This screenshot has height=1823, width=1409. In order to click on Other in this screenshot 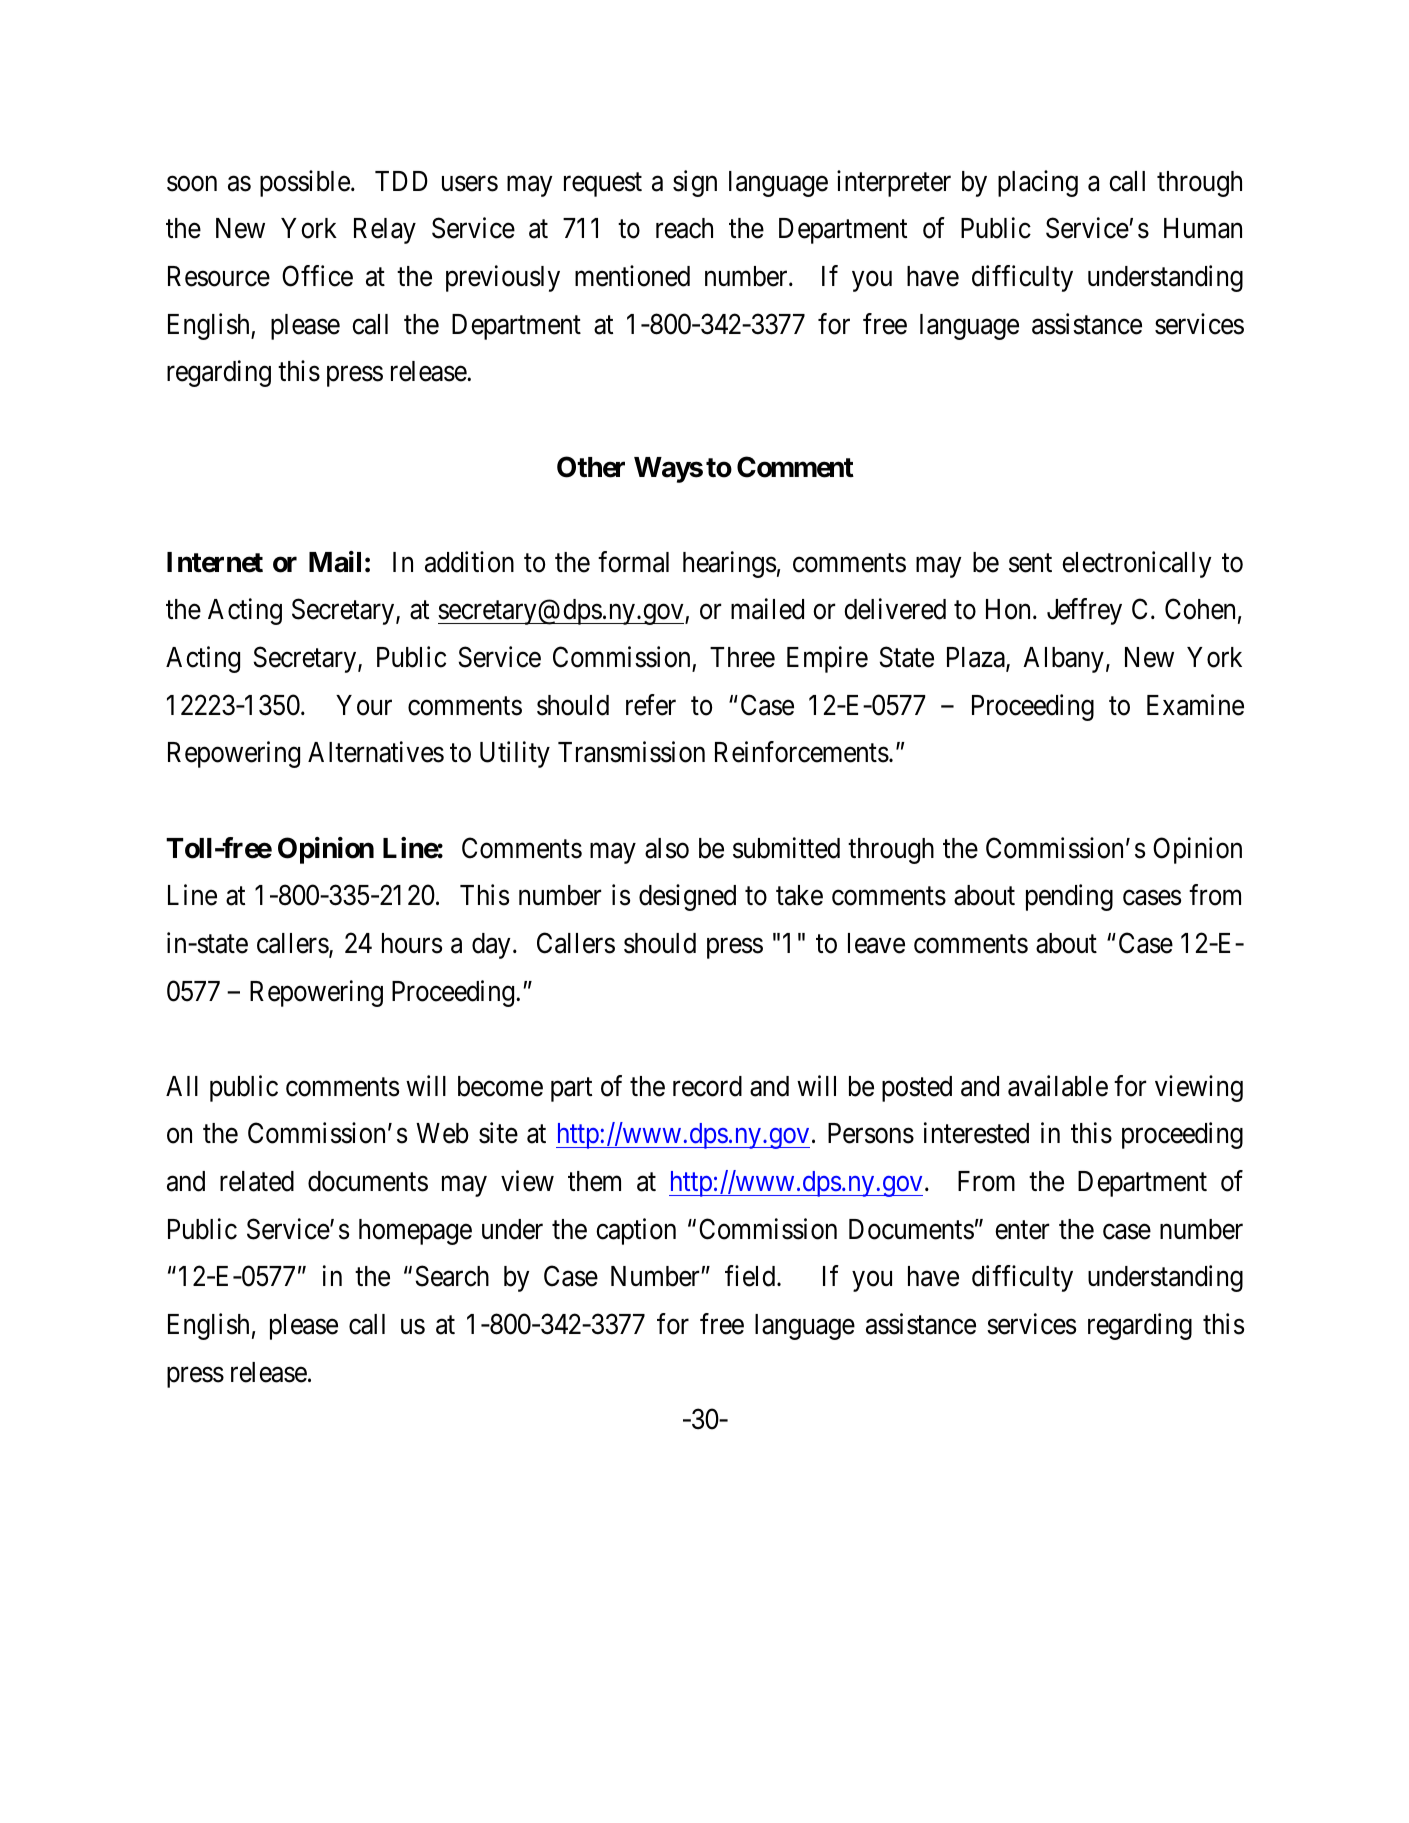, I will do `click(591, 467)`.
